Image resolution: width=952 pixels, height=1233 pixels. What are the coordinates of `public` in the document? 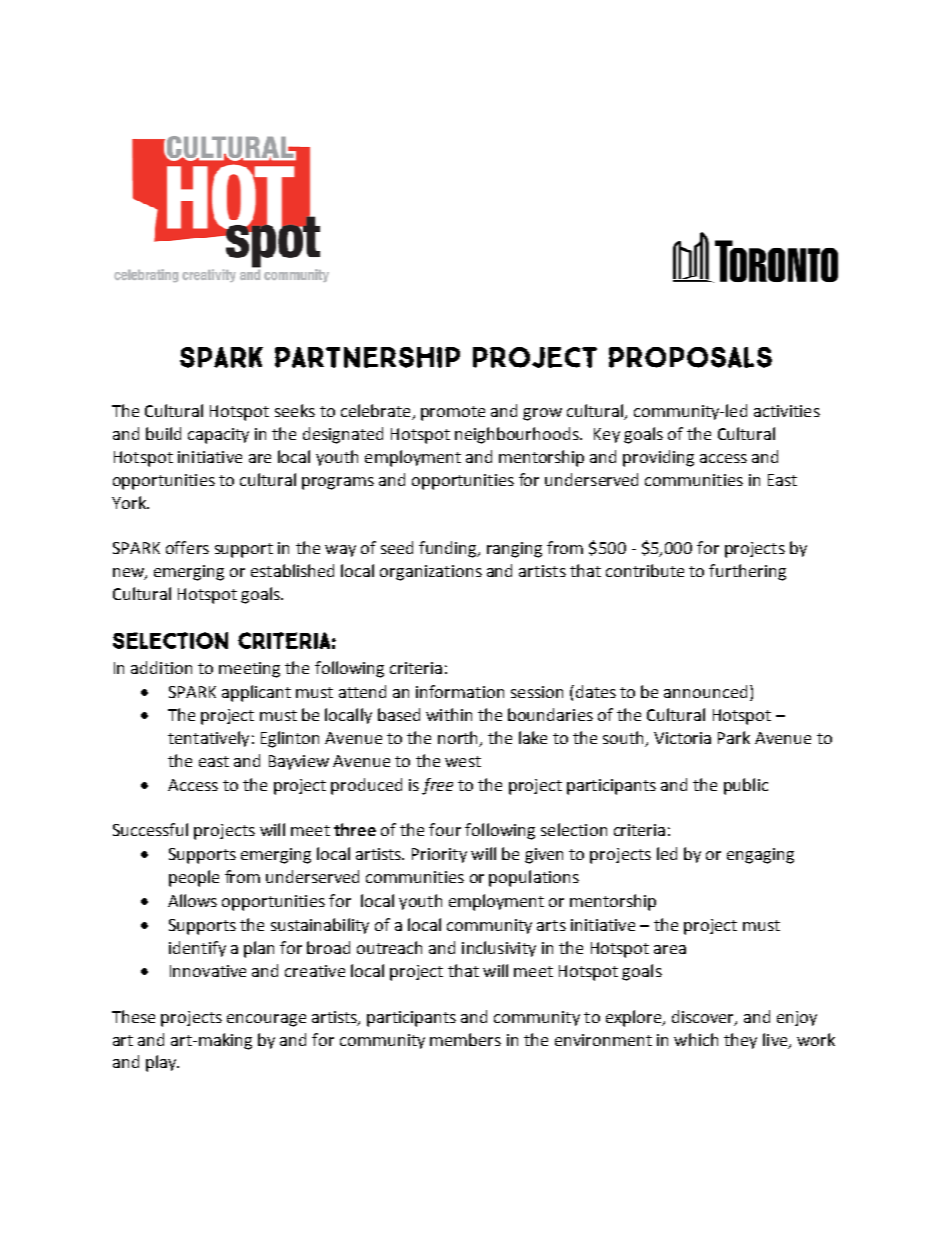 It's located at (746, 786).
